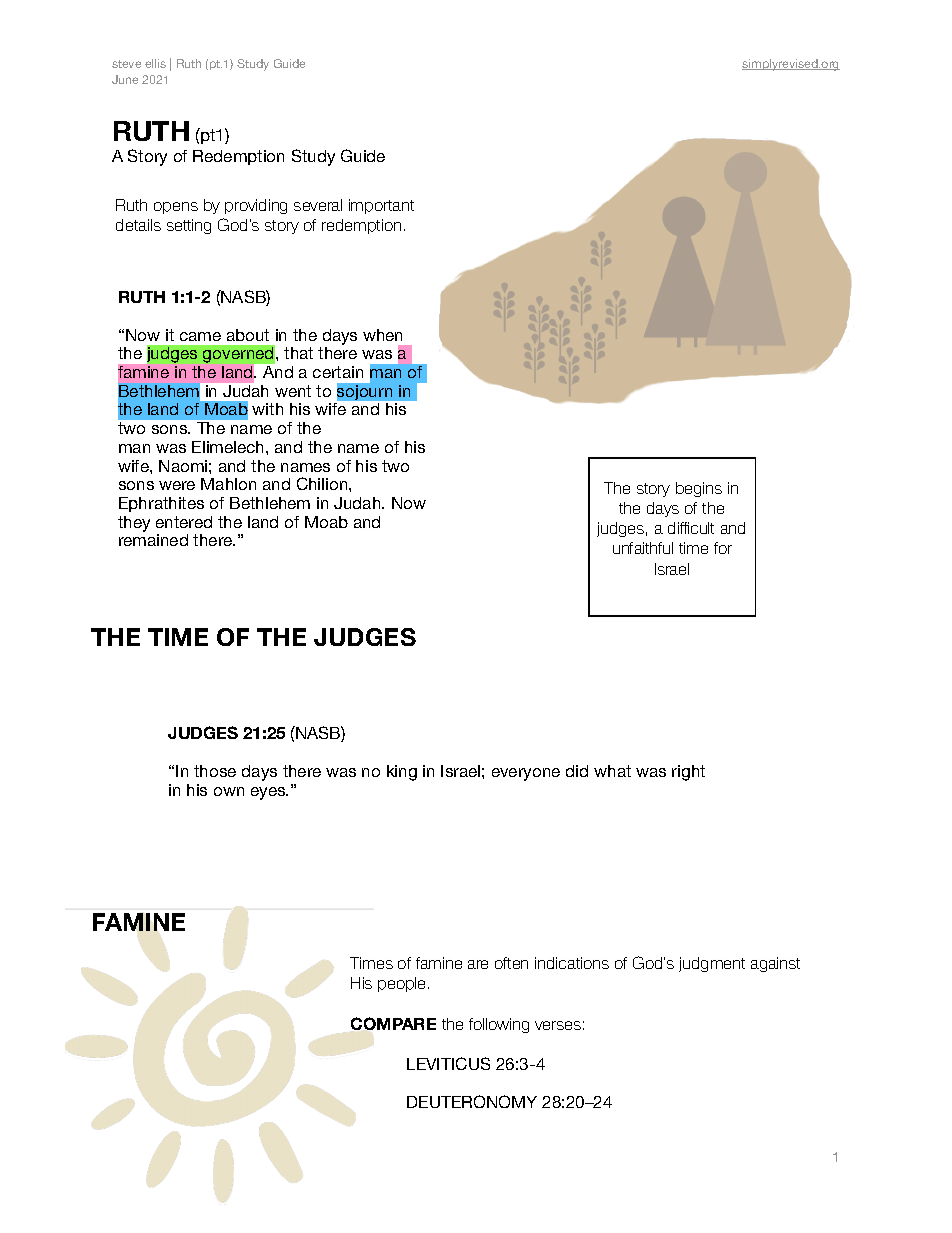 This image has height=1233, width=952. Describe the element at coordinates (699, 489) in the image. I see `begins` at that location.
